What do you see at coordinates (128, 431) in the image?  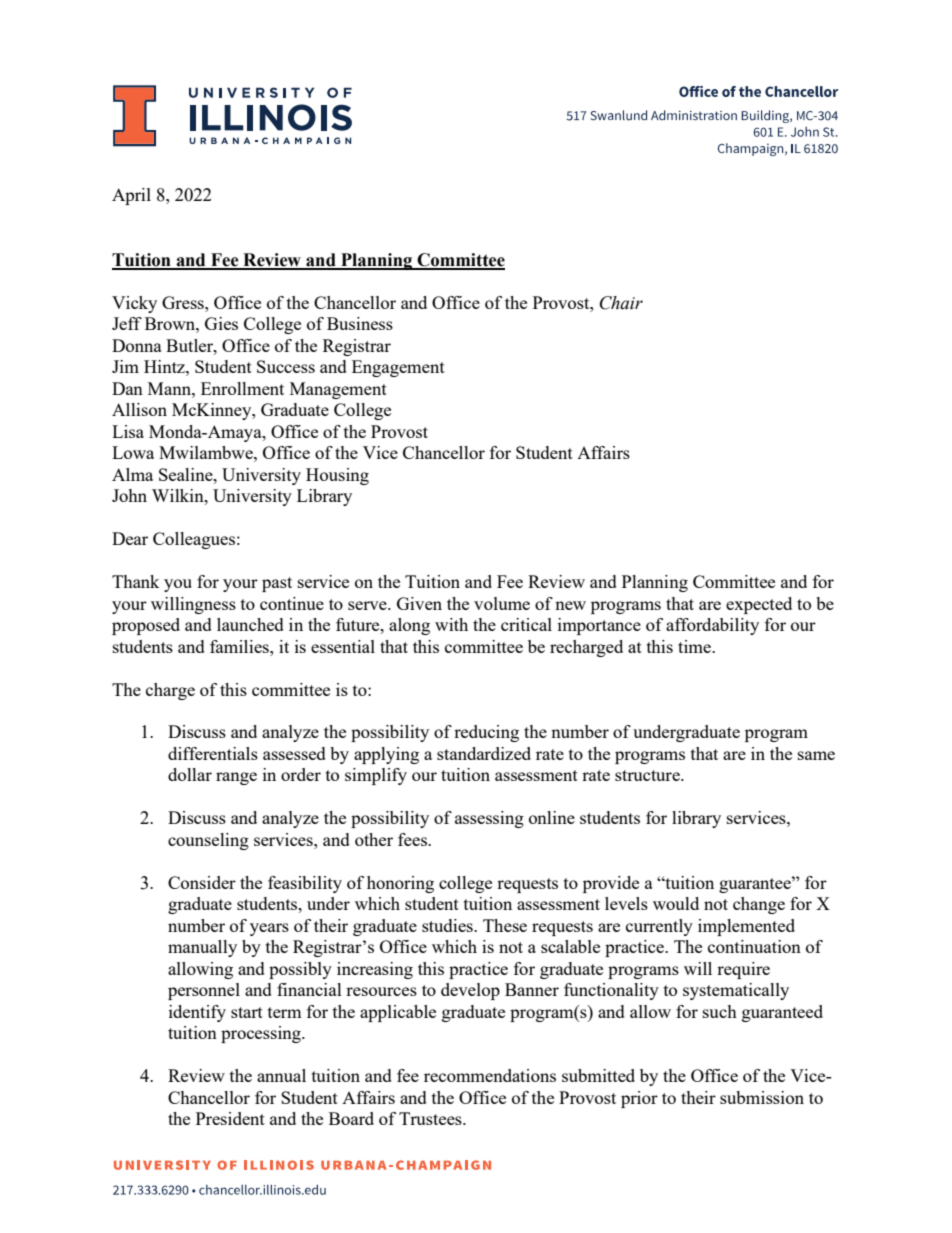 I see `Lisa` at bounding box center [128, 431].
